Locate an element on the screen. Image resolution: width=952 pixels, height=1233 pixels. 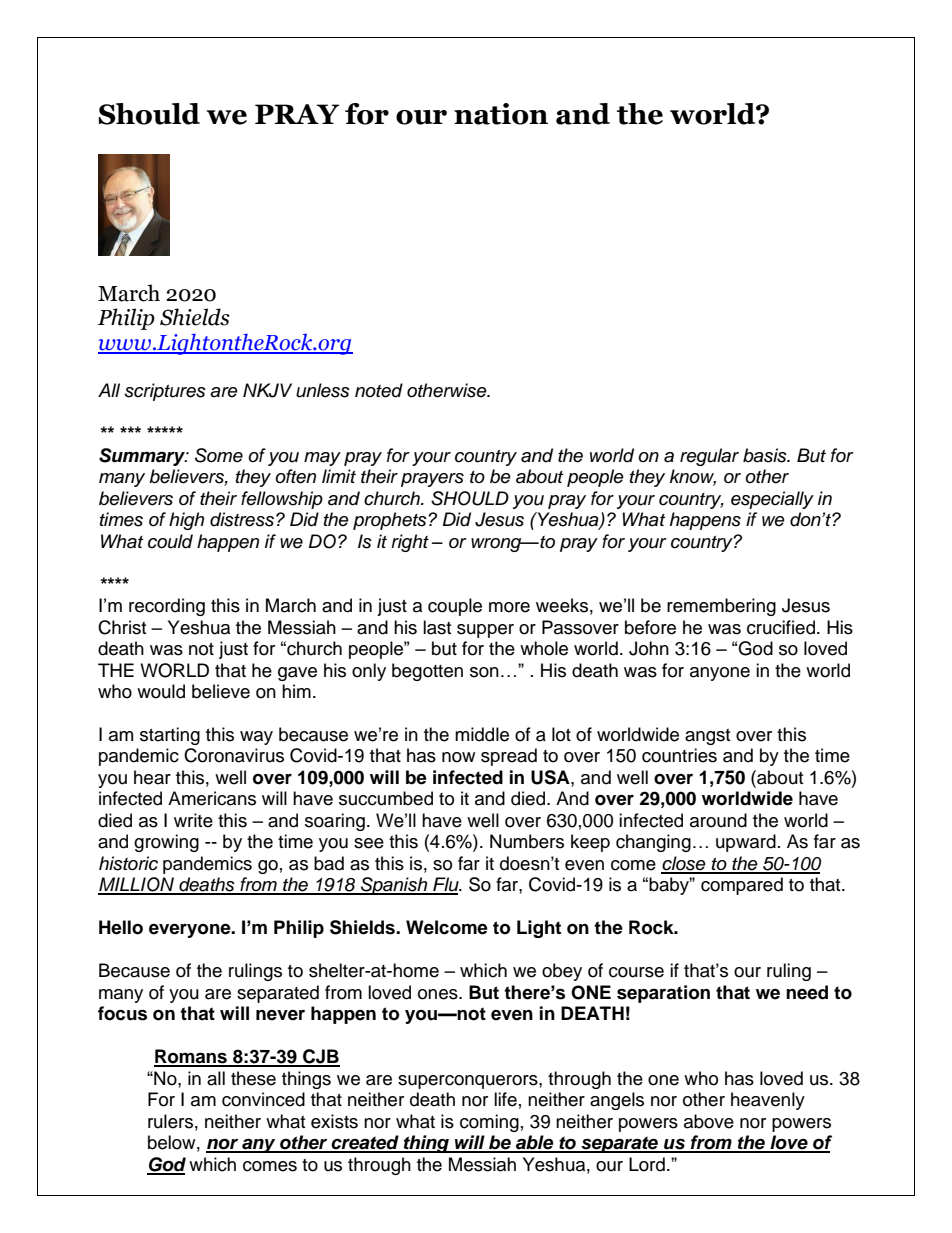
high is located at coordinates (186, 521).
